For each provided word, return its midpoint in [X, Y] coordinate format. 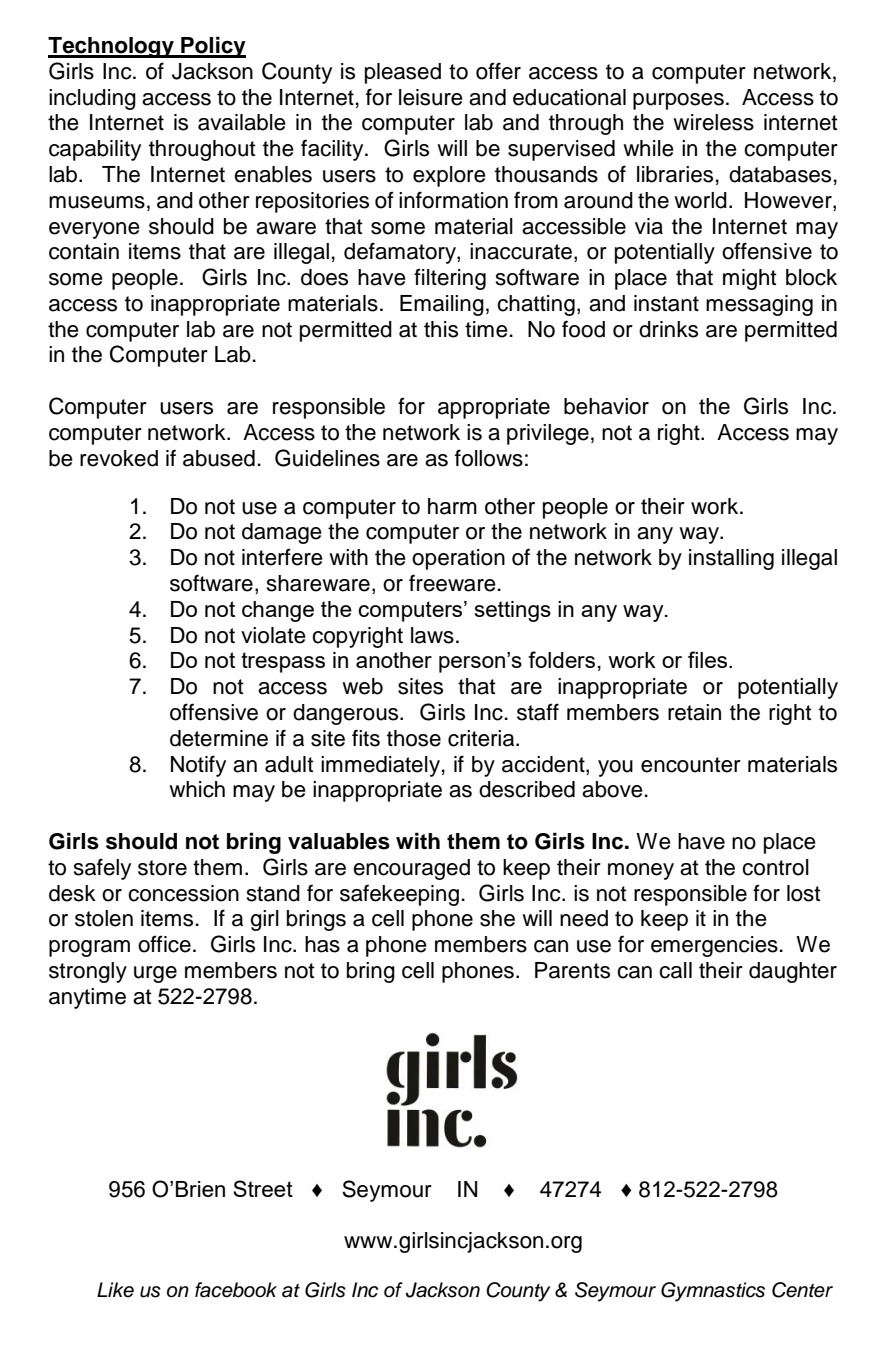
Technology [112, 47]
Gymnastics [713, 1292]
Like [115, 1290]
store [162, 868]
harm [452, 506]
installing [731, 559]
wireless [713, 122]
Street [263, 1188]
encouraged [411, 869]
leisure [431, 97]
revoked [119, 458]
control [775, 867]
